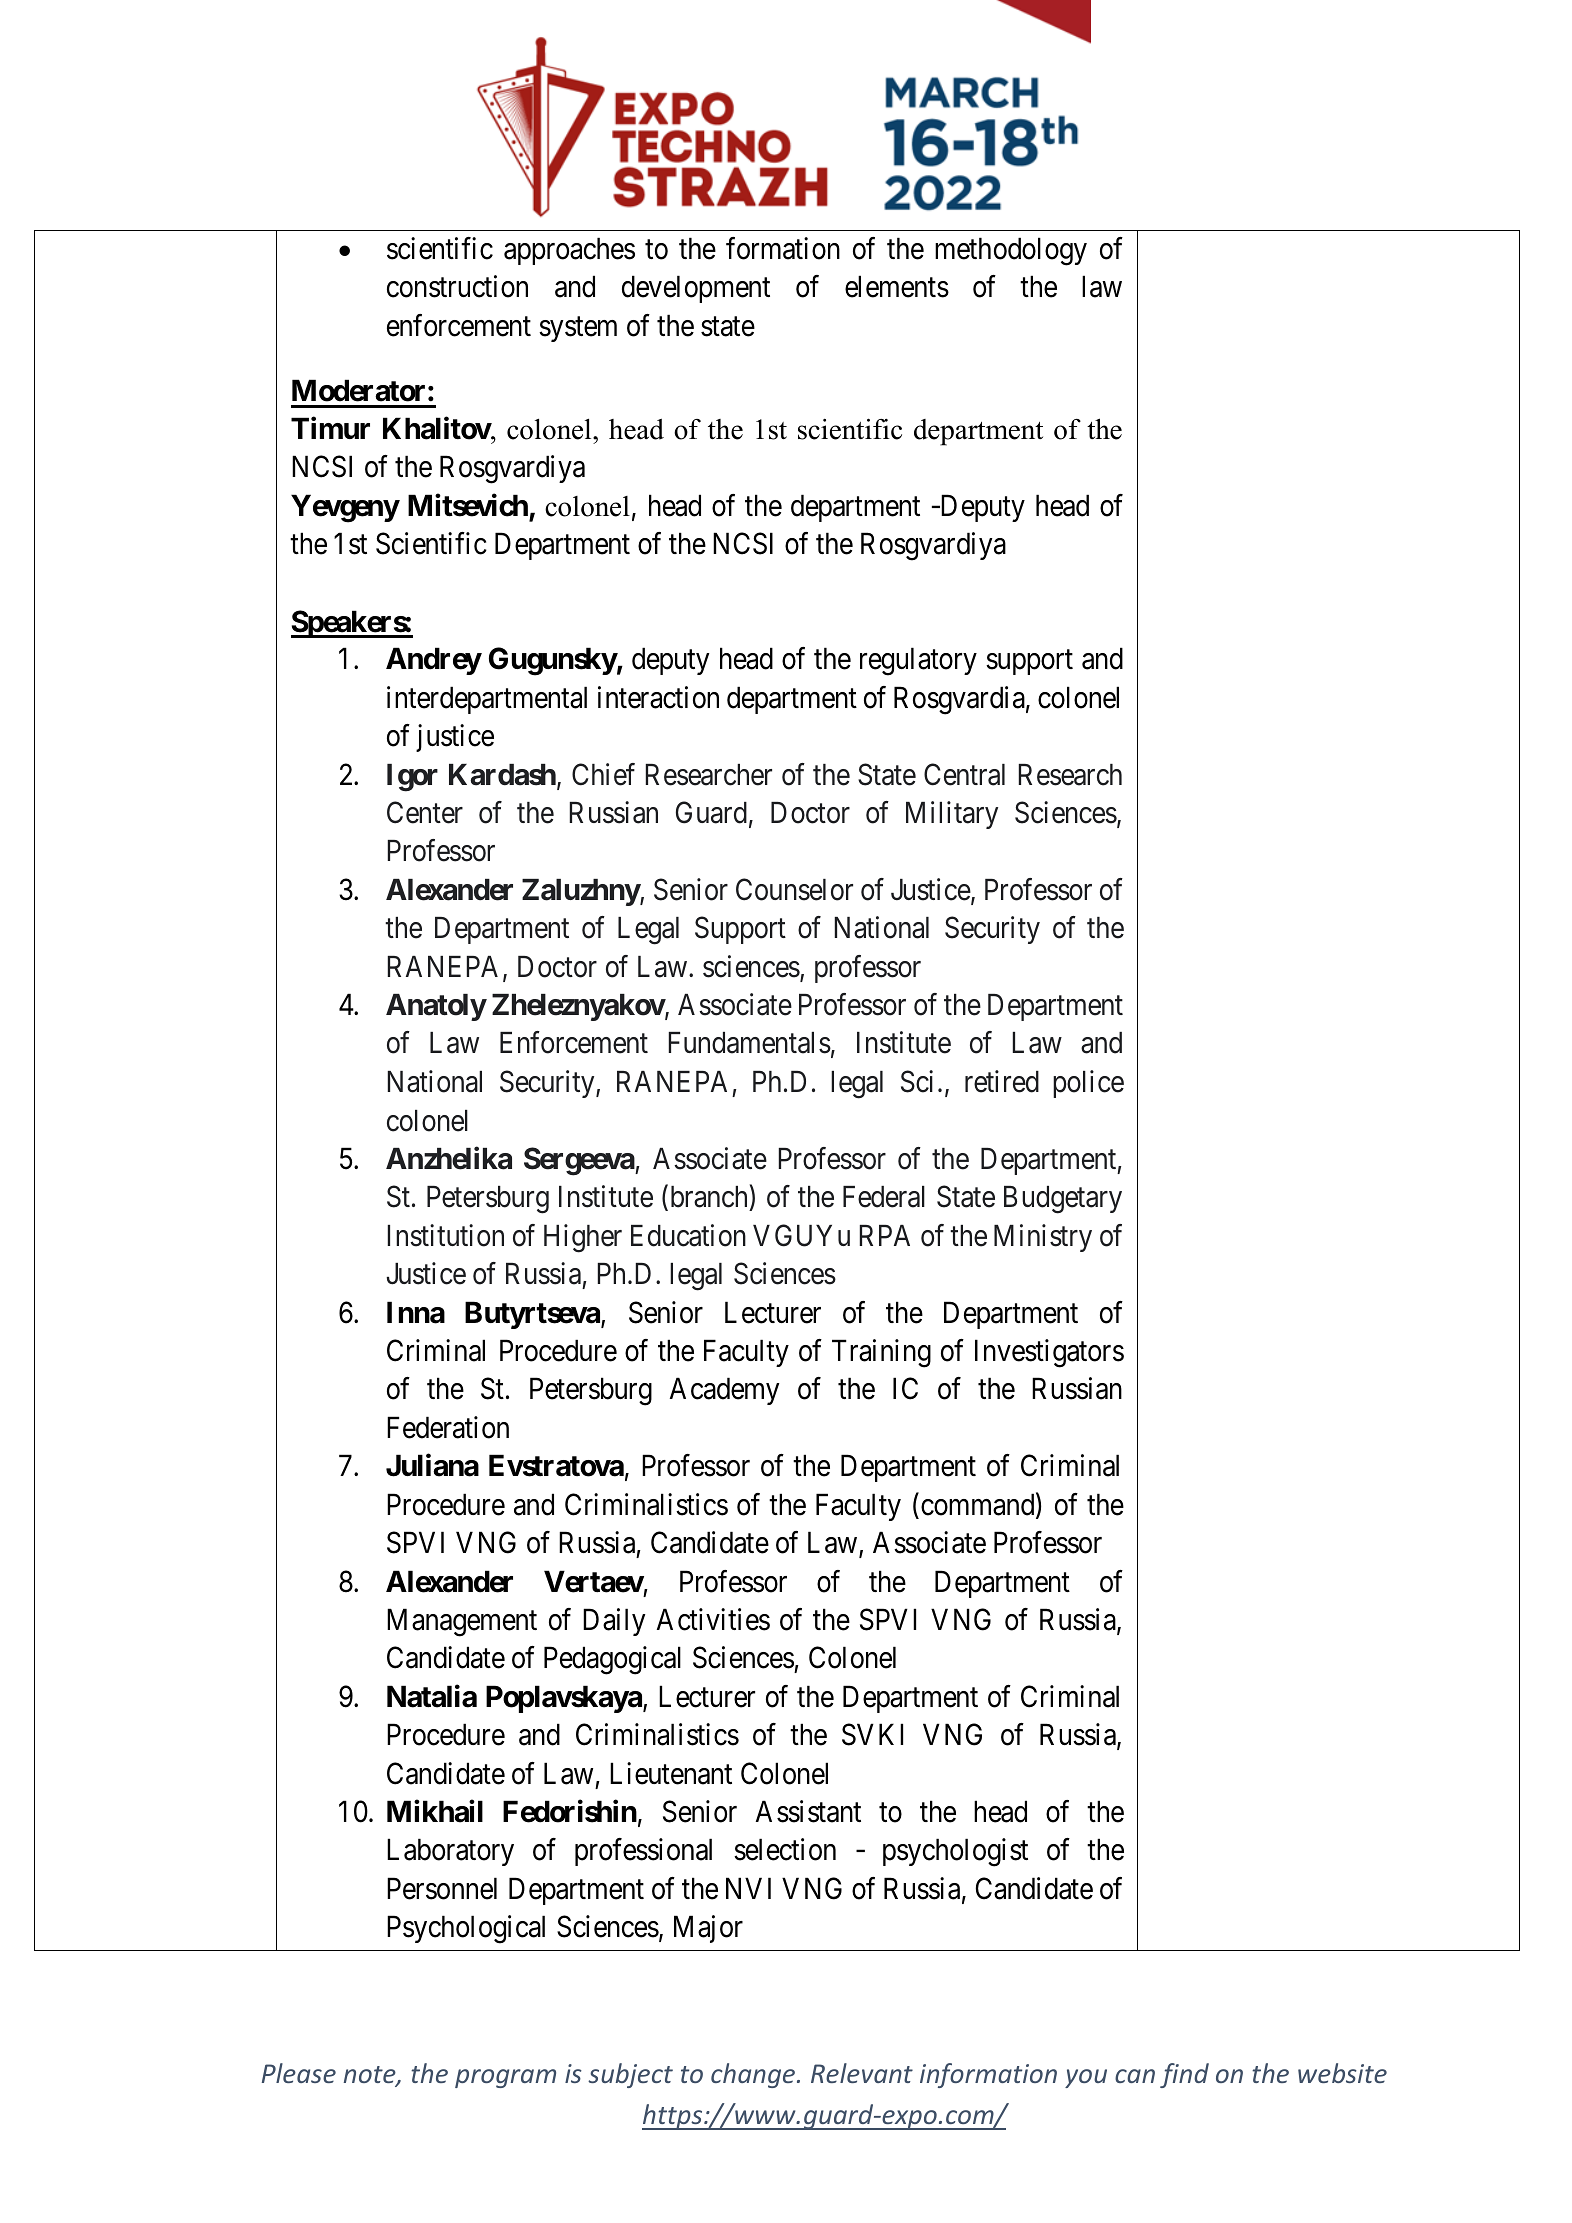 The width and height of the screenshot is (1572, 2223). What do you see at coordinates (862, 2073) in the screenshot?
I see `Relevant` at bounding box center [862, 2073].
